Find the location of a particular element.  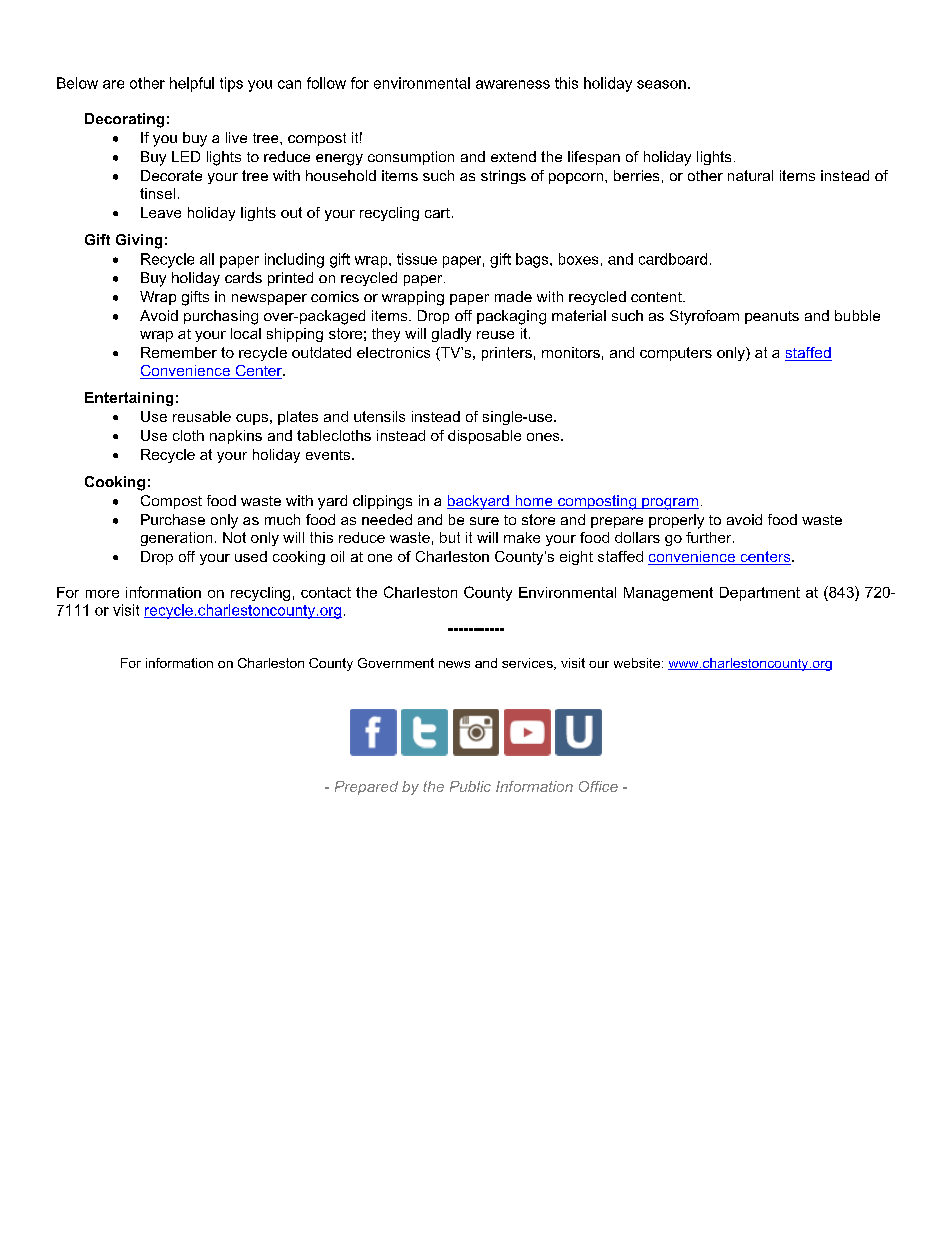

helpful is located at coordinates (192, 84).
